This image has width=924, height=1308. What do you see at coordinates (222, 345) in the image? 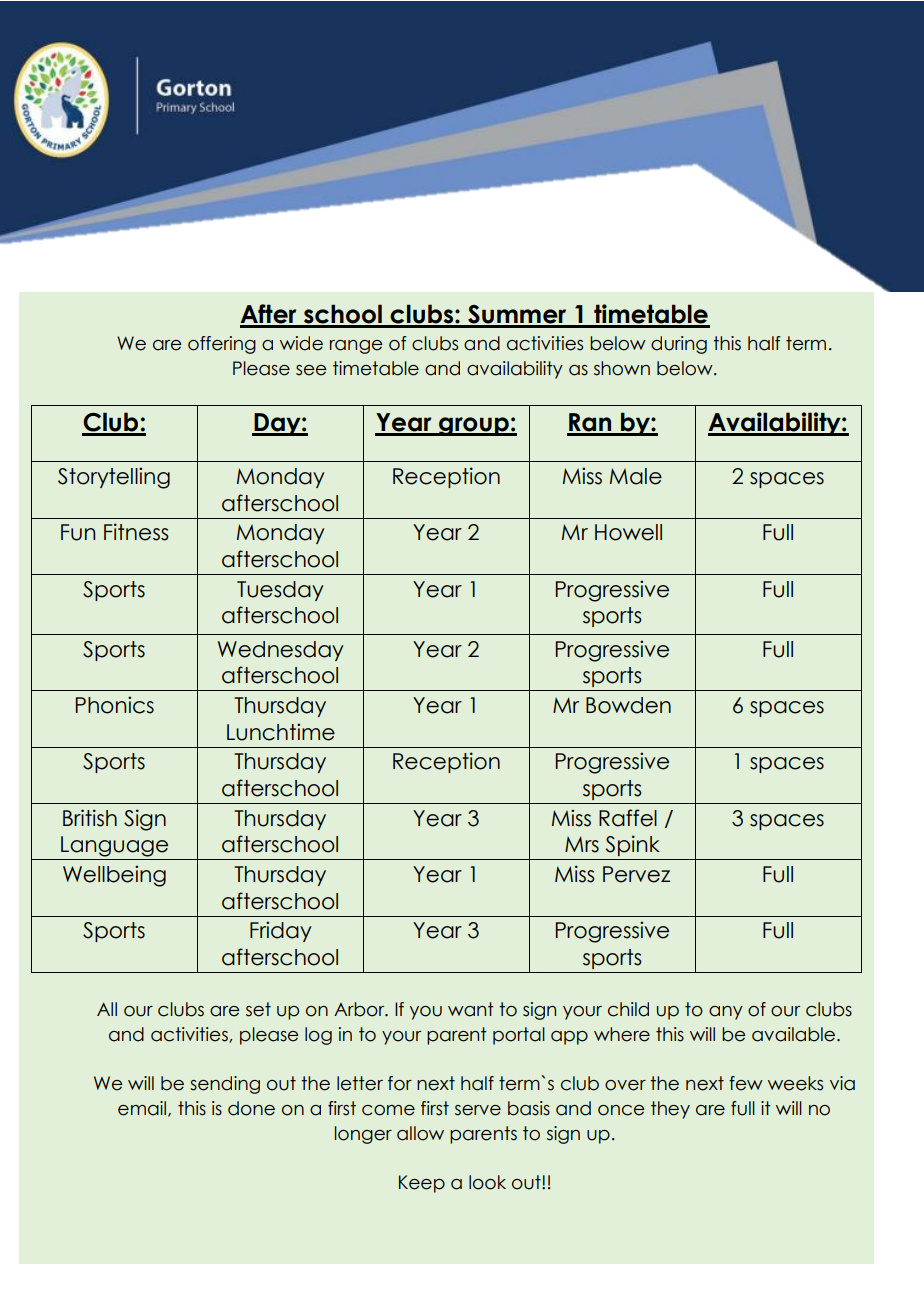
I see `offering` at bounding box center [222, 345].
